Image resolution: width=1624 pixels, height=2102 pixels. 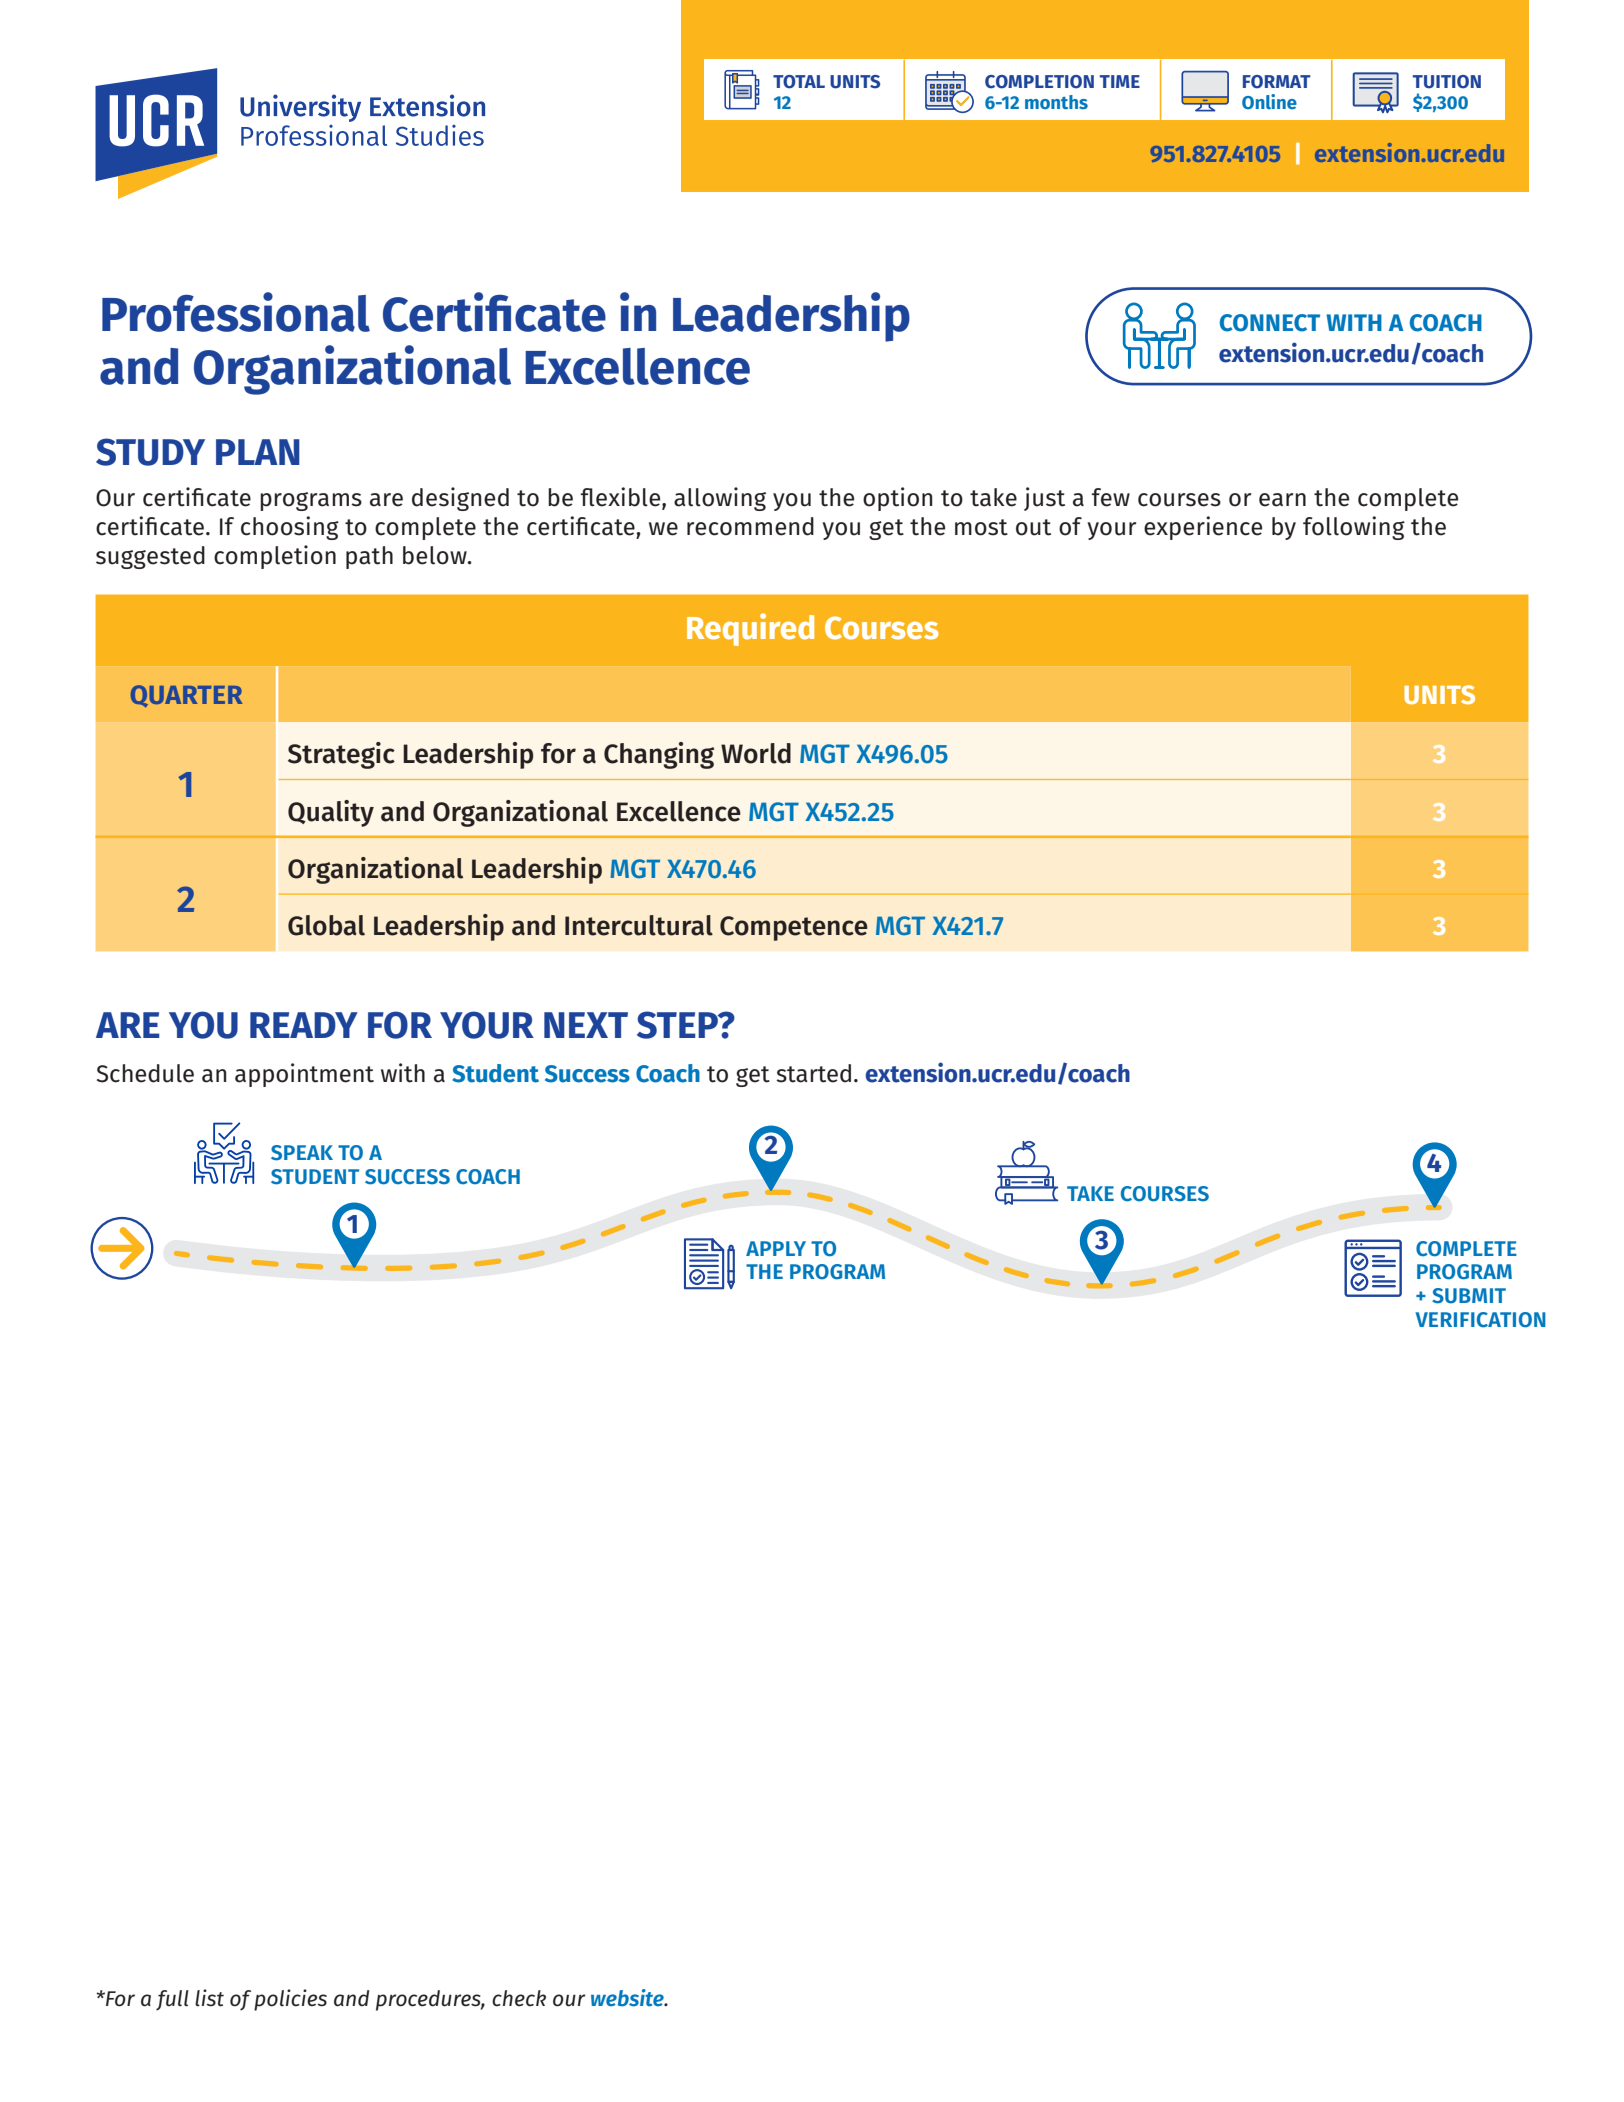 I want to click on Professional, so click(x=236, y=312).
